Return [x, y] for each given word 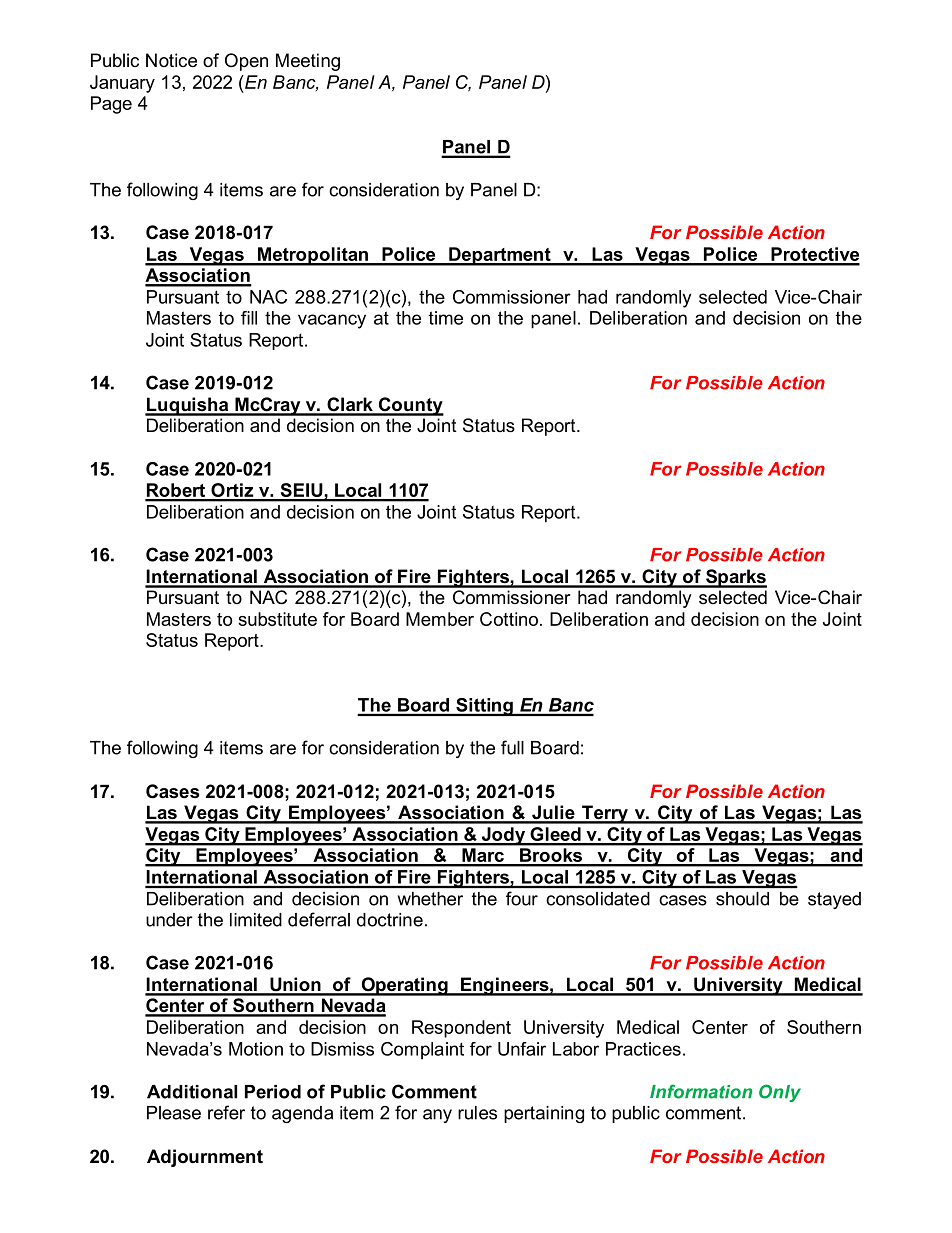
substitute [277, 619]
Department [500, 256]
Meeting [308, 62]
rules [477, 1113]
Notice [171, 60]
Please [174, 1113]
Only [780, 1093]
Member [440, 619]
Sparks [735, 578]
